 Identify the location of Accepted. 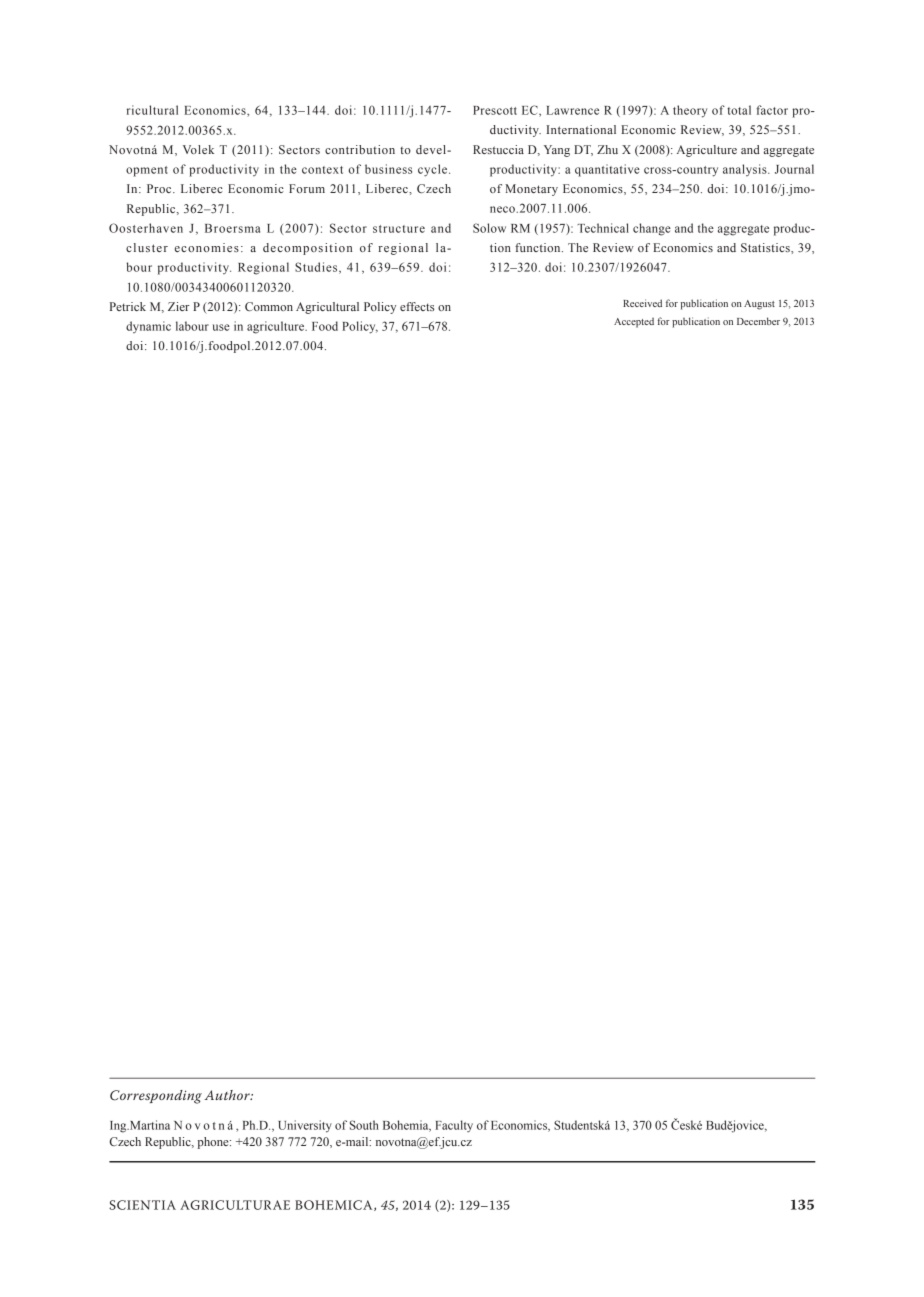
(634, 323).
